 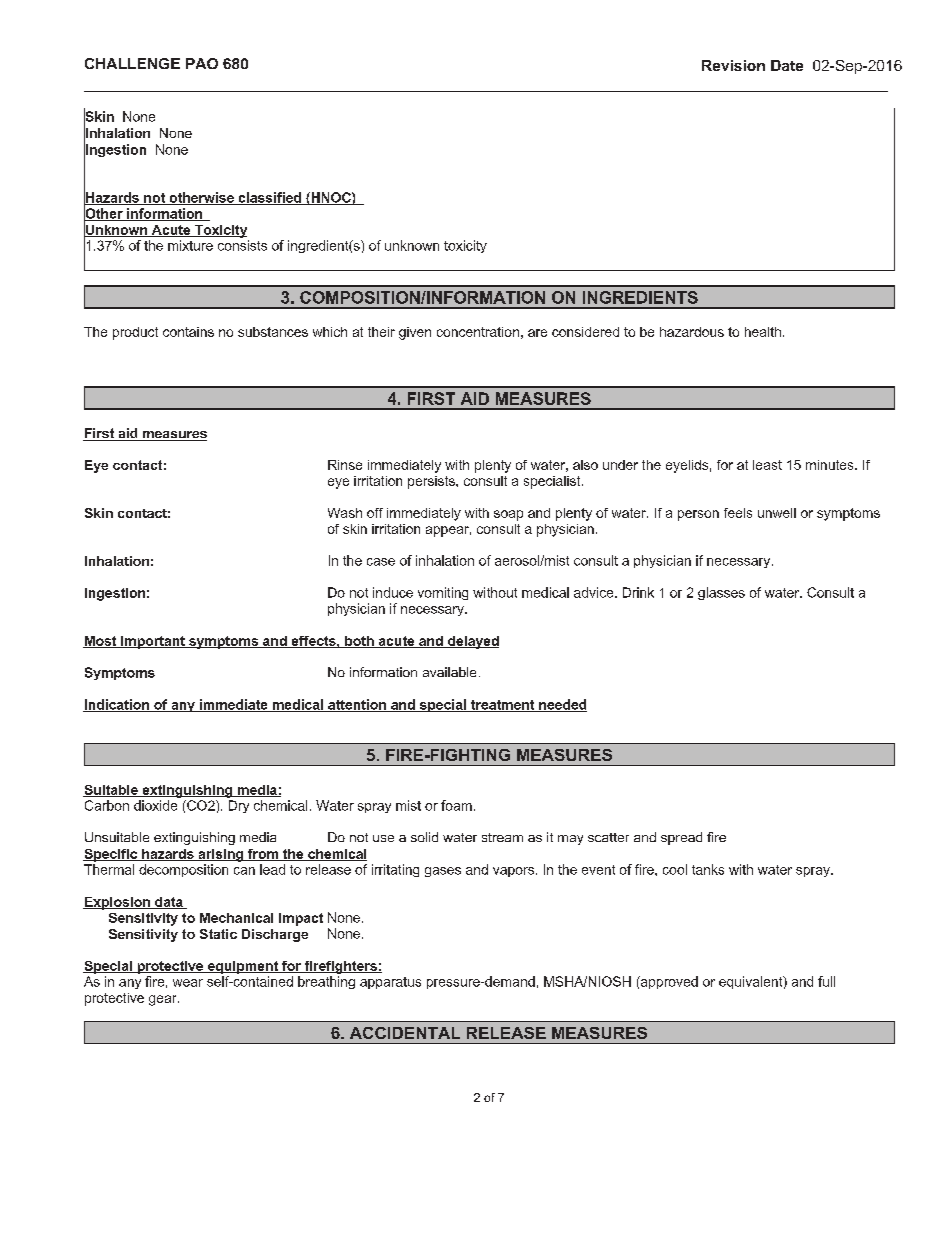 What do you see at coordinates (153, 642) in the screenshot?
I see `important` at bounding box center [153, 642].
